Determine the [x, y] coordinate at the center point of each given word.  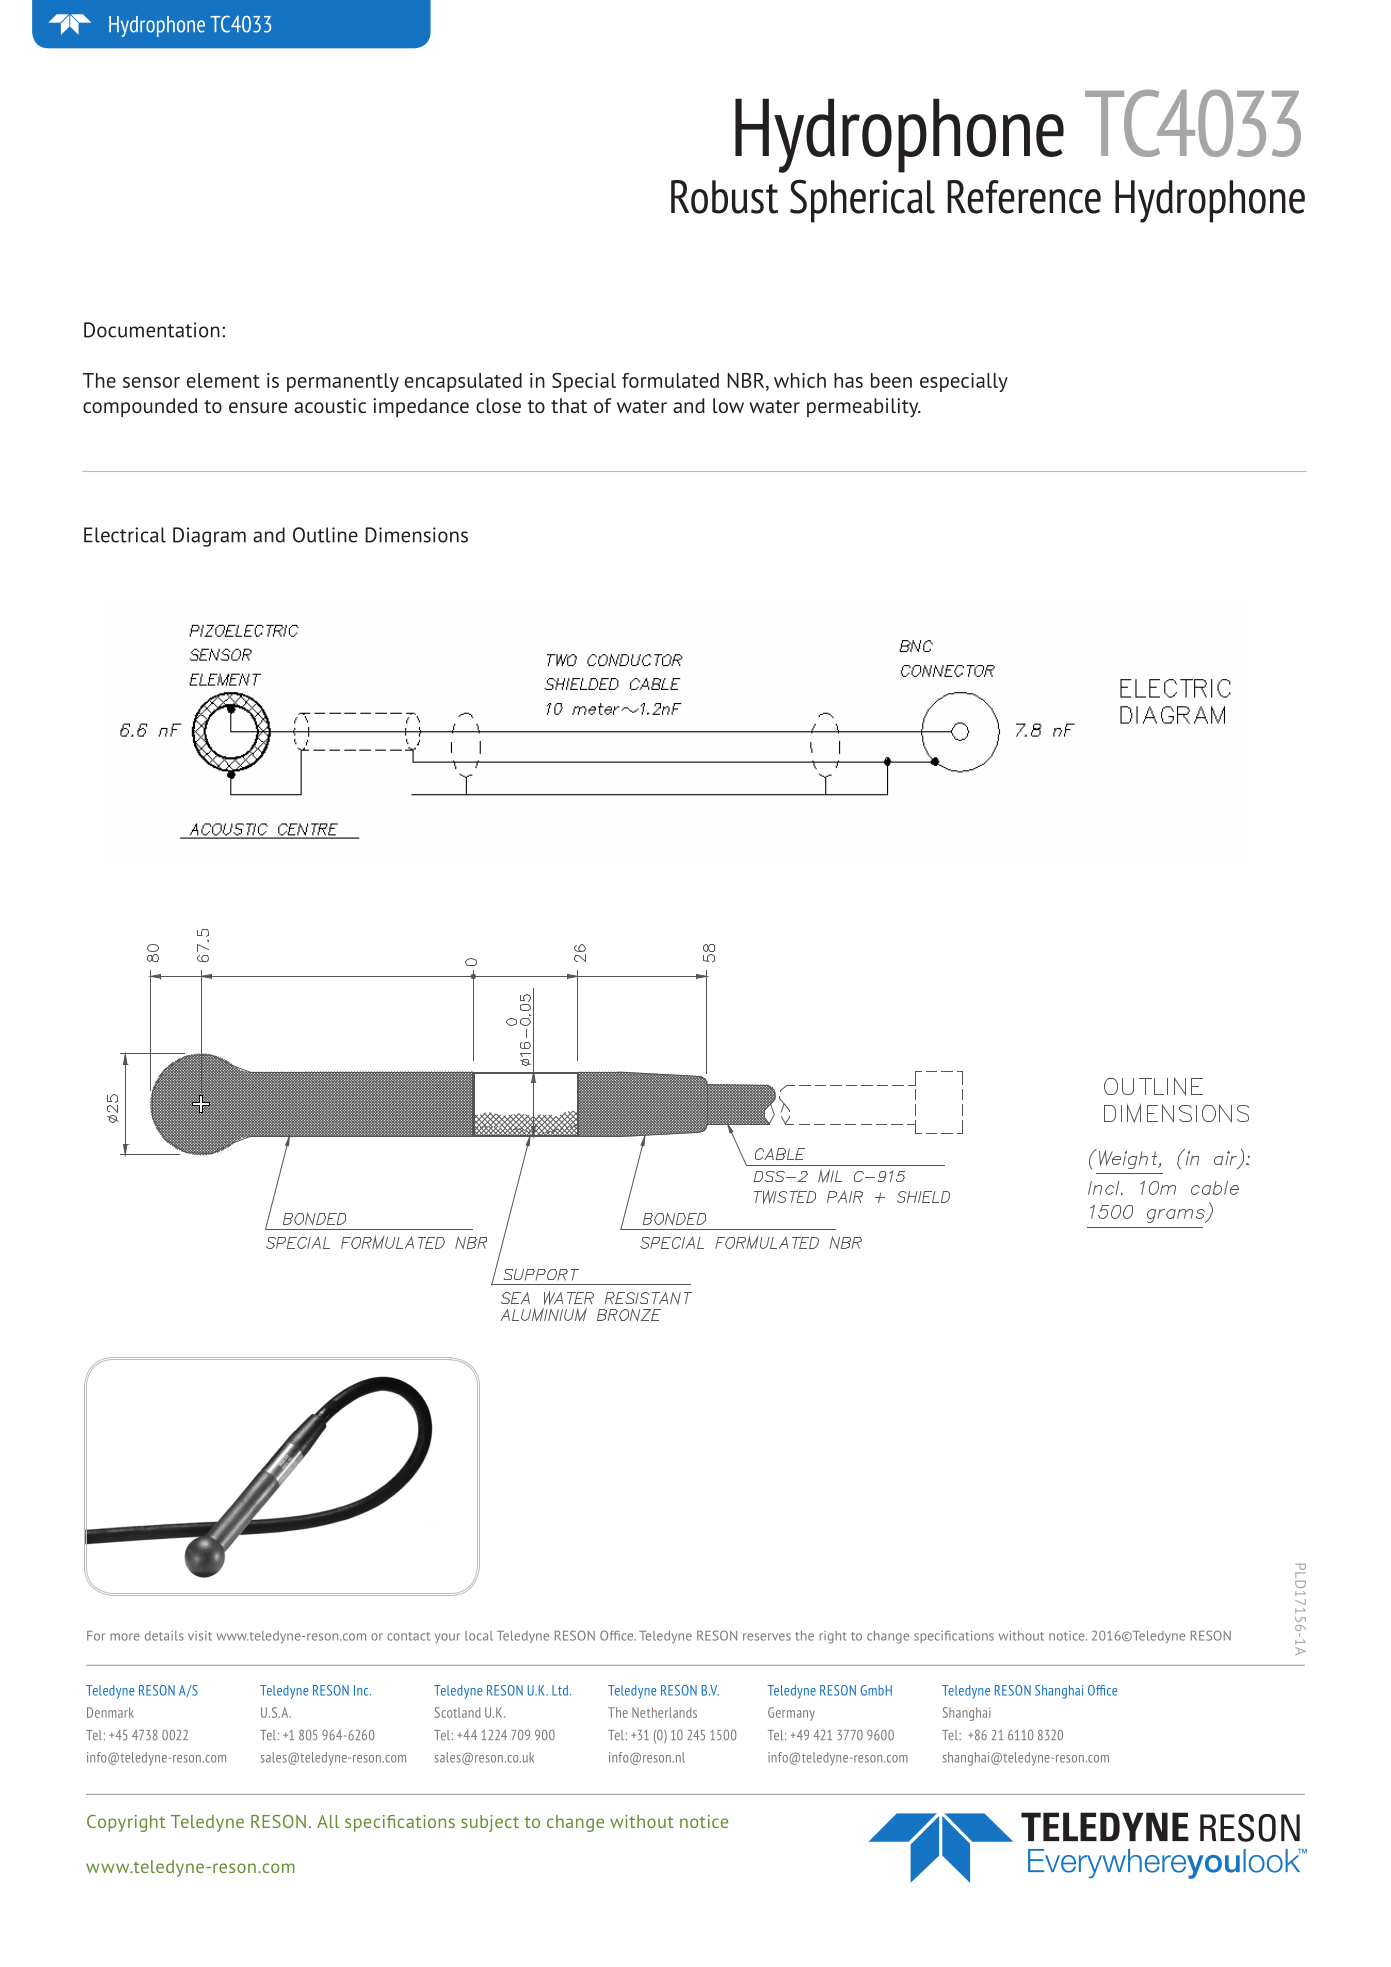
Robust [724, 197]
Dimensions [417, 535]
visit [200, 1636]
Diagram [209, 537]
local [479, 1636]
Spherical [862, 201]
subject [490, 1823]
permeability [864, 408]
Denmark [110, 1712]
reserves [767, 1637]
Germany [791, 1714]
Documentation [152, 330]
